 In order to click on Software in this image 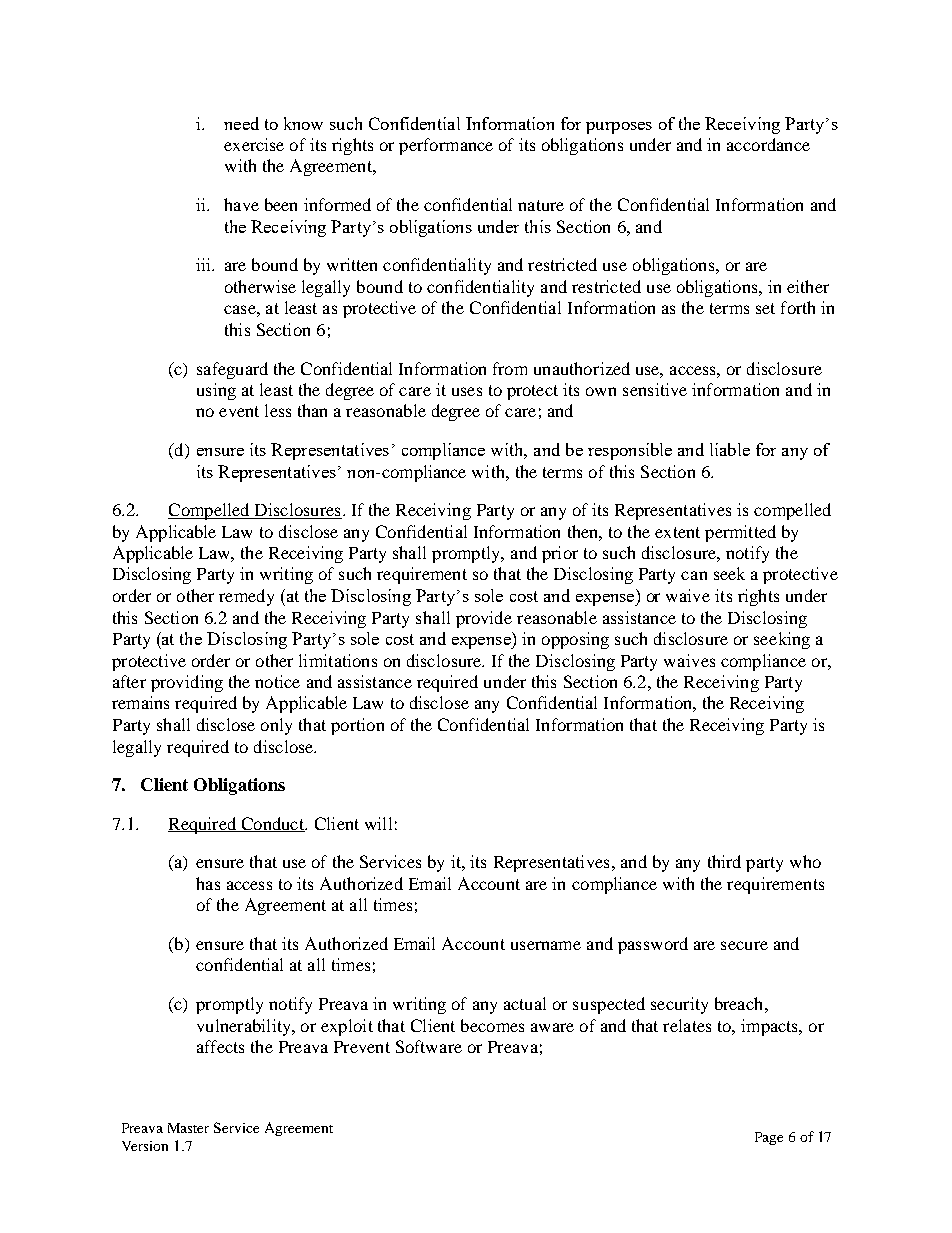, I will do `click(429, 1046)`.
